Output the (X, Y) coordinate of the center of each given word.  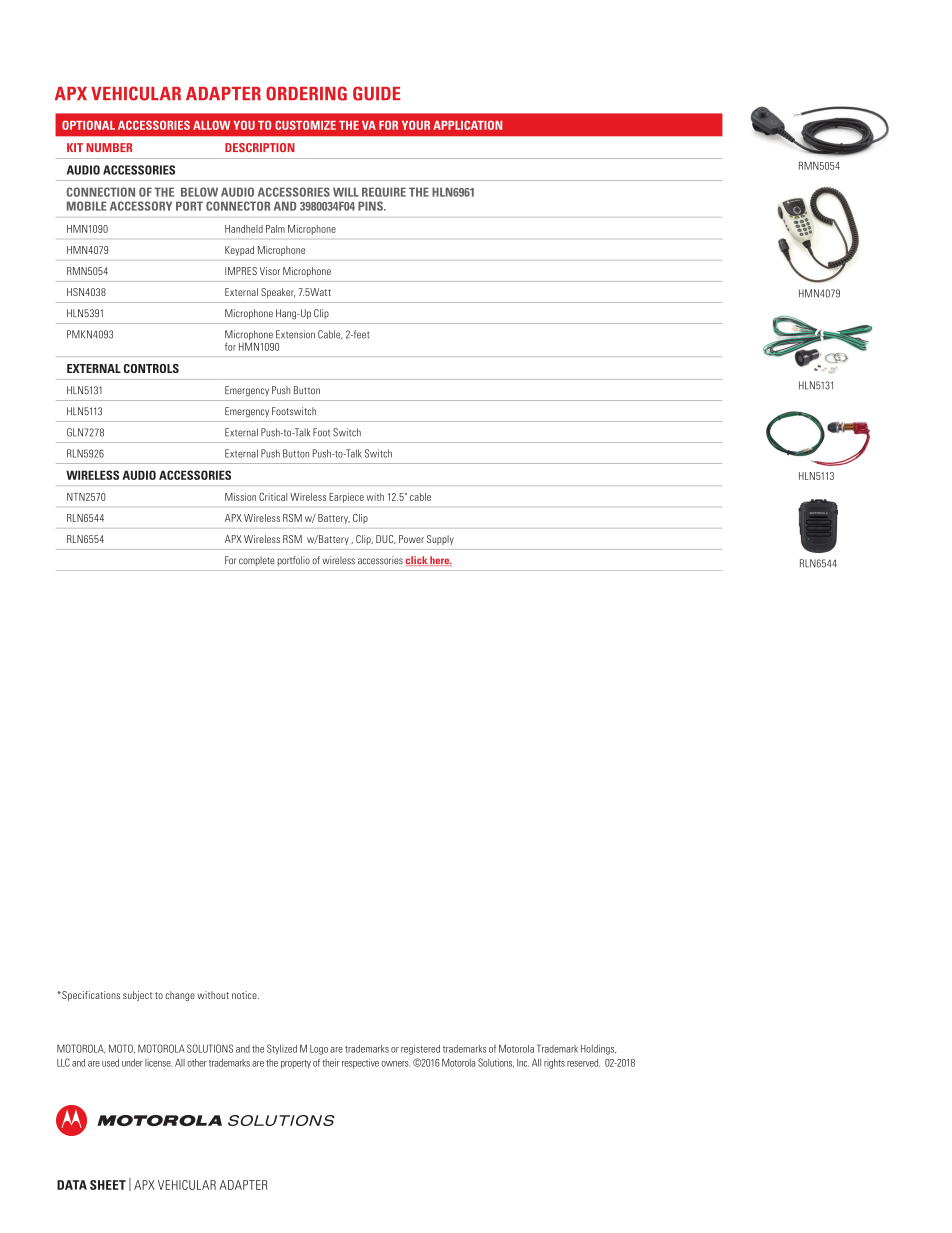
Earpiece (346, 498)
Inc (523, 1063)
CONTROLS (151, 368)
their (330, 1063)
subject (137, 996)
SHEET (108, 1185)
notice (245, 995)
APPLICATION (467, 125)
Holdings (598, 1050)
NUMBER (109, 147)
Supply (440, 540)
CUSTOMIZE (305, 125)
